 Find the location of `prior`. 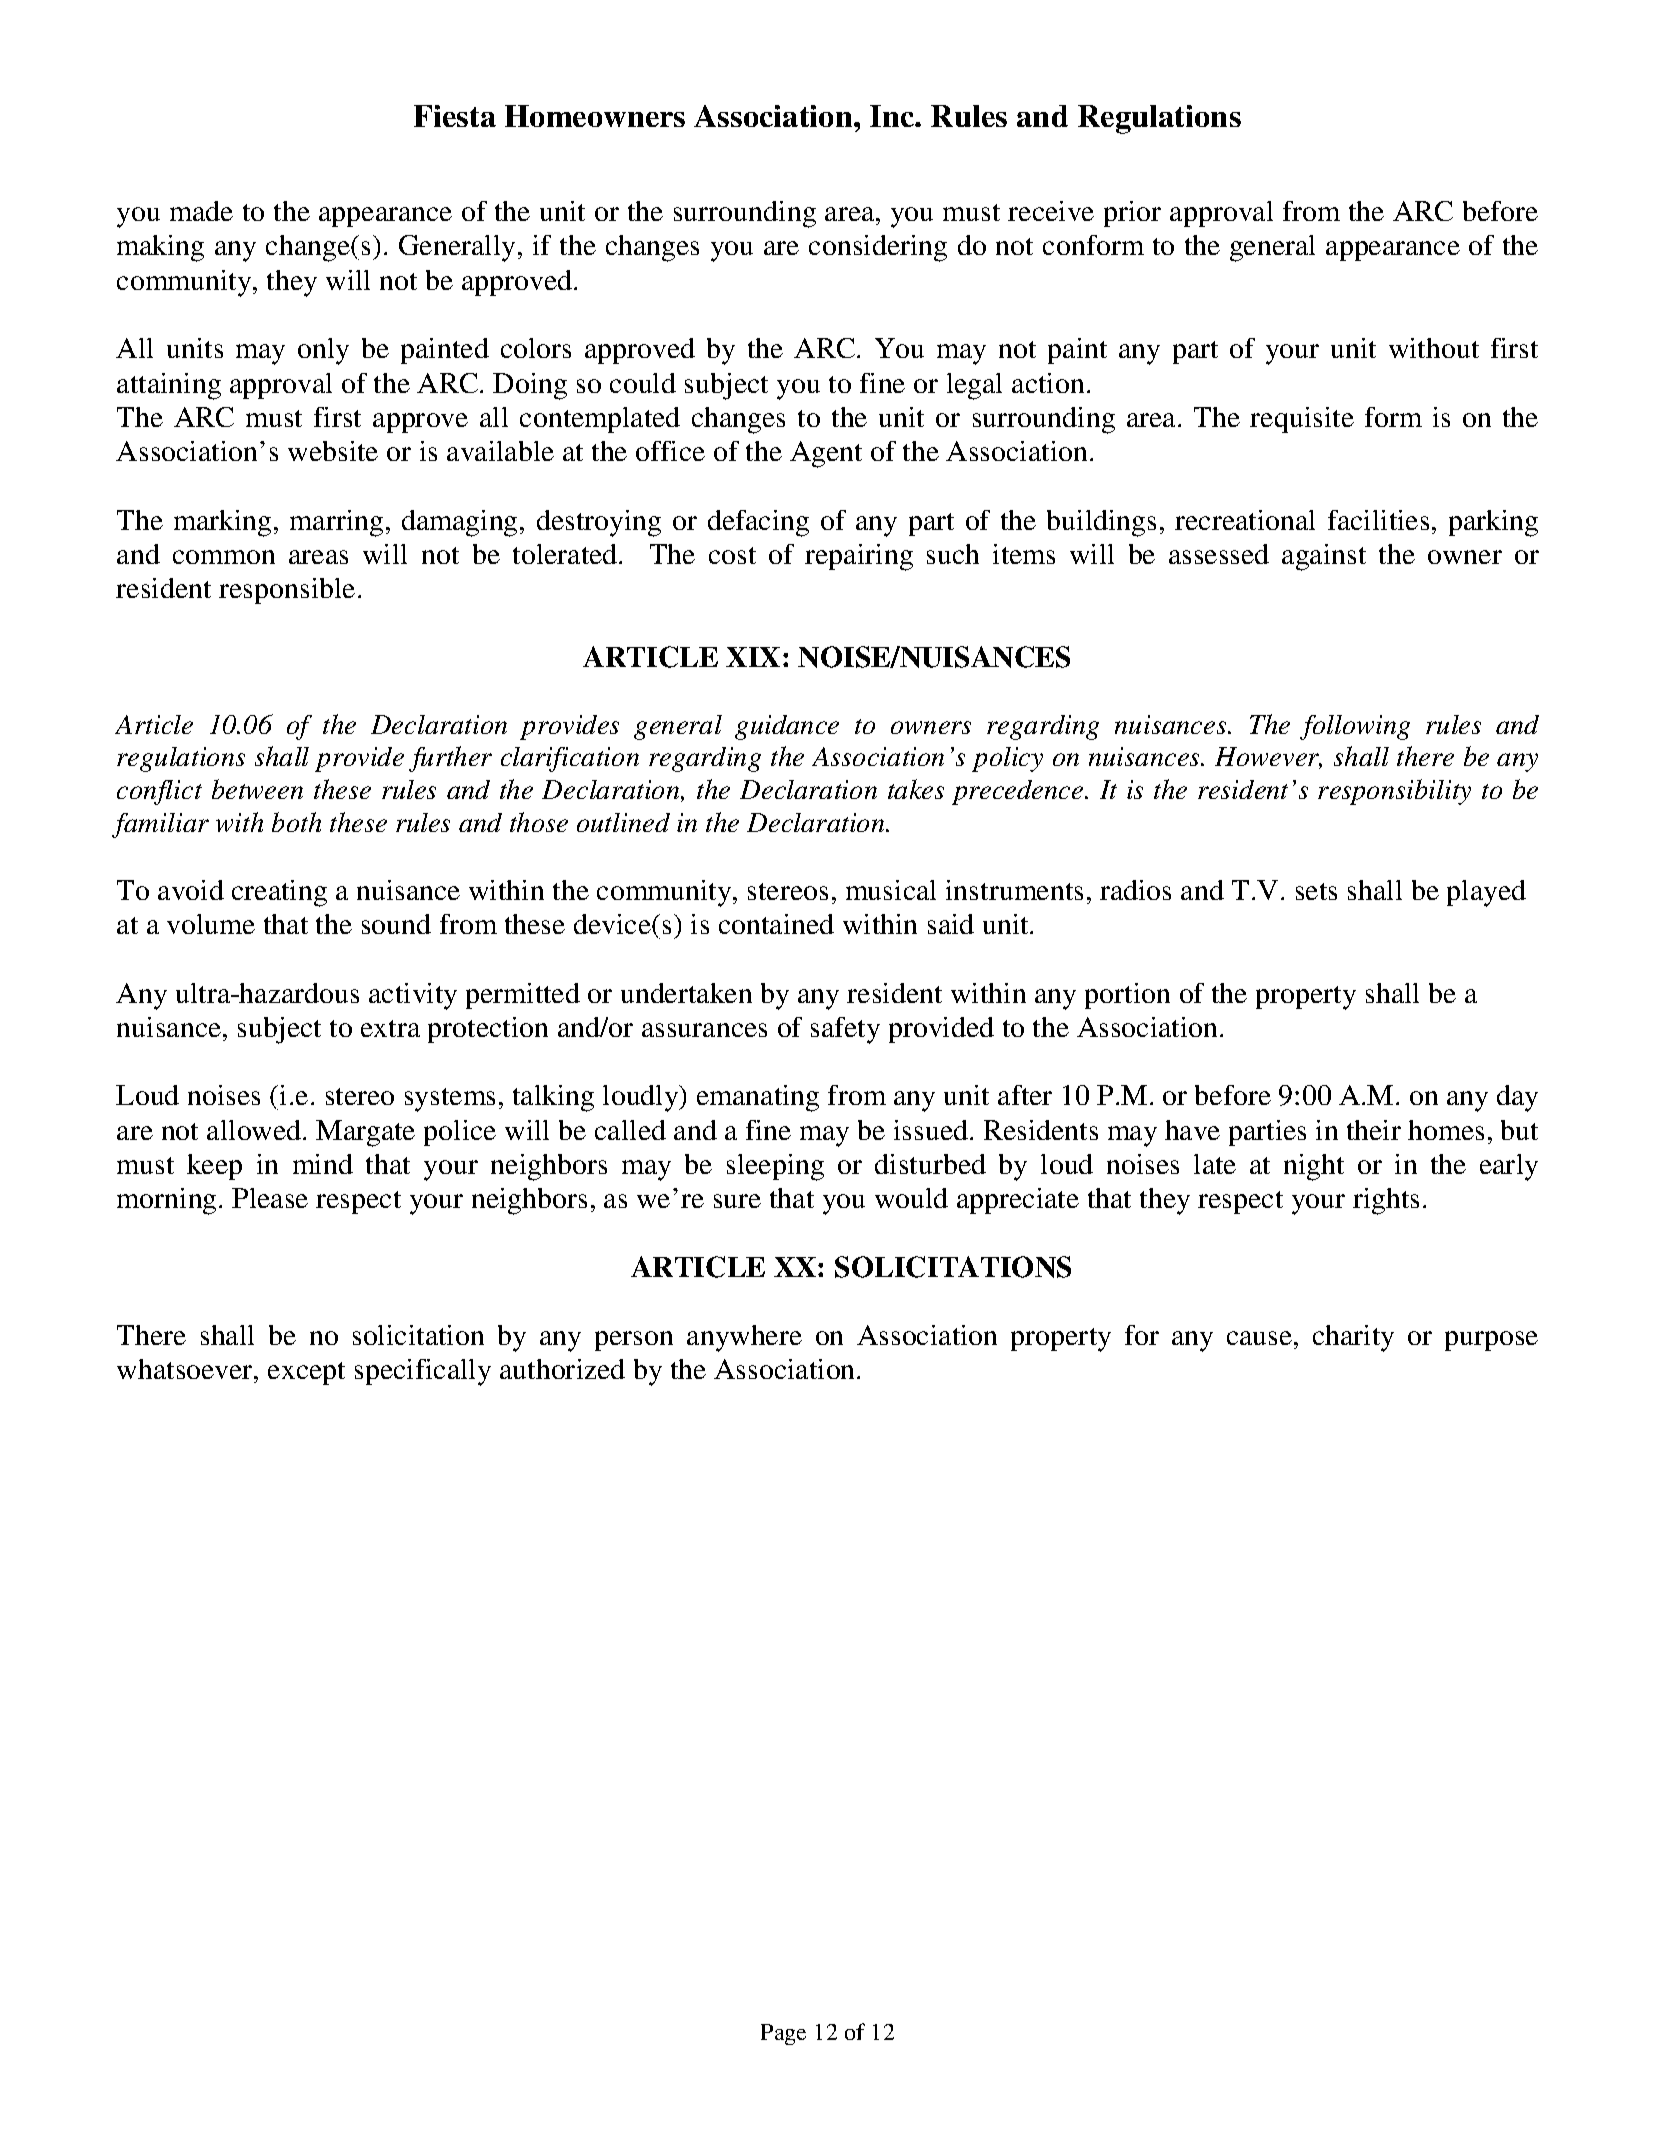

prior is located at coordinates (1132, 214).
